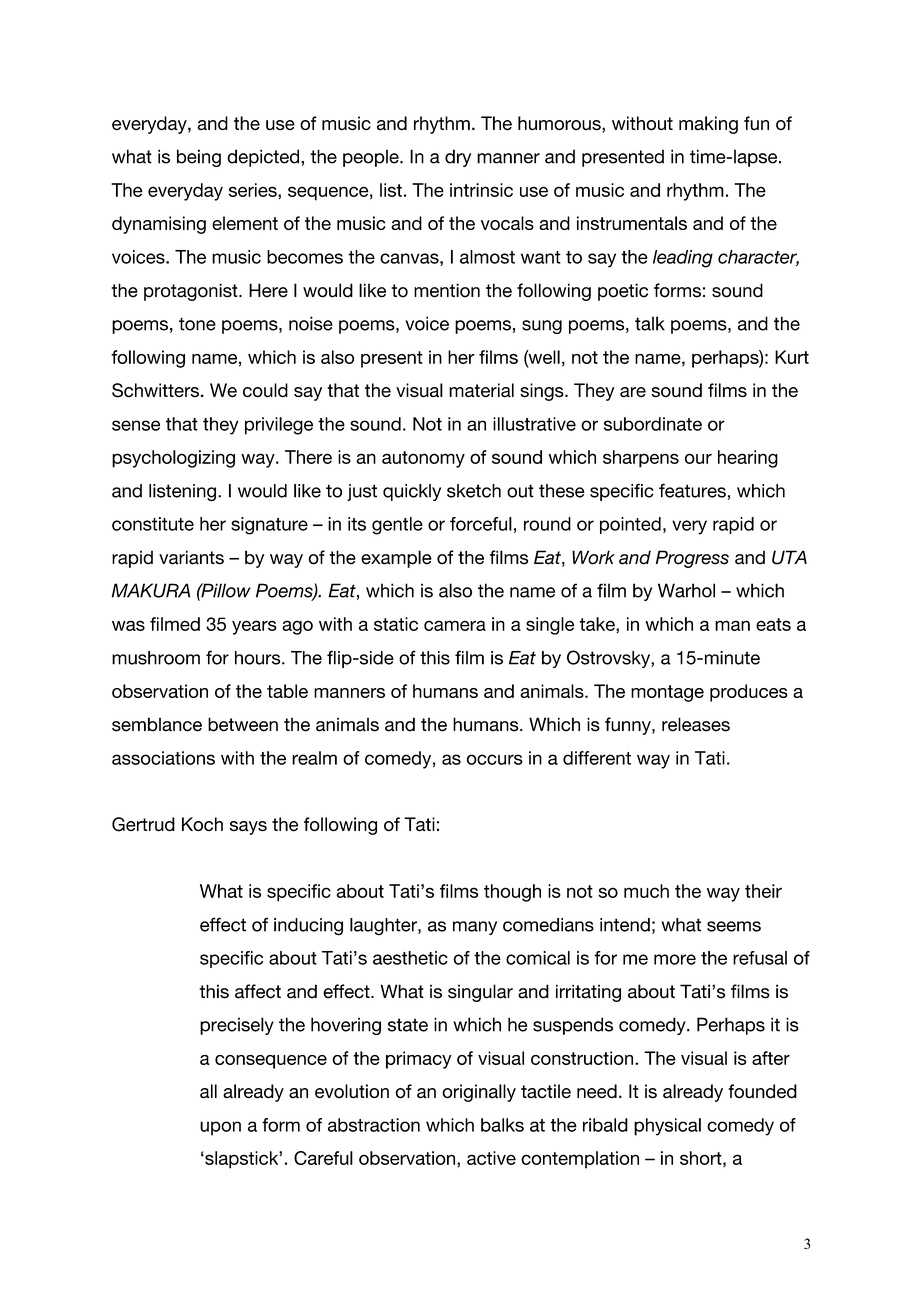 The height and width of the screenshot is (1308, 924). What do you see at coordinates (653, 424) in the screenshot?
I see `subordinate` at bounding box center [653, 424].
